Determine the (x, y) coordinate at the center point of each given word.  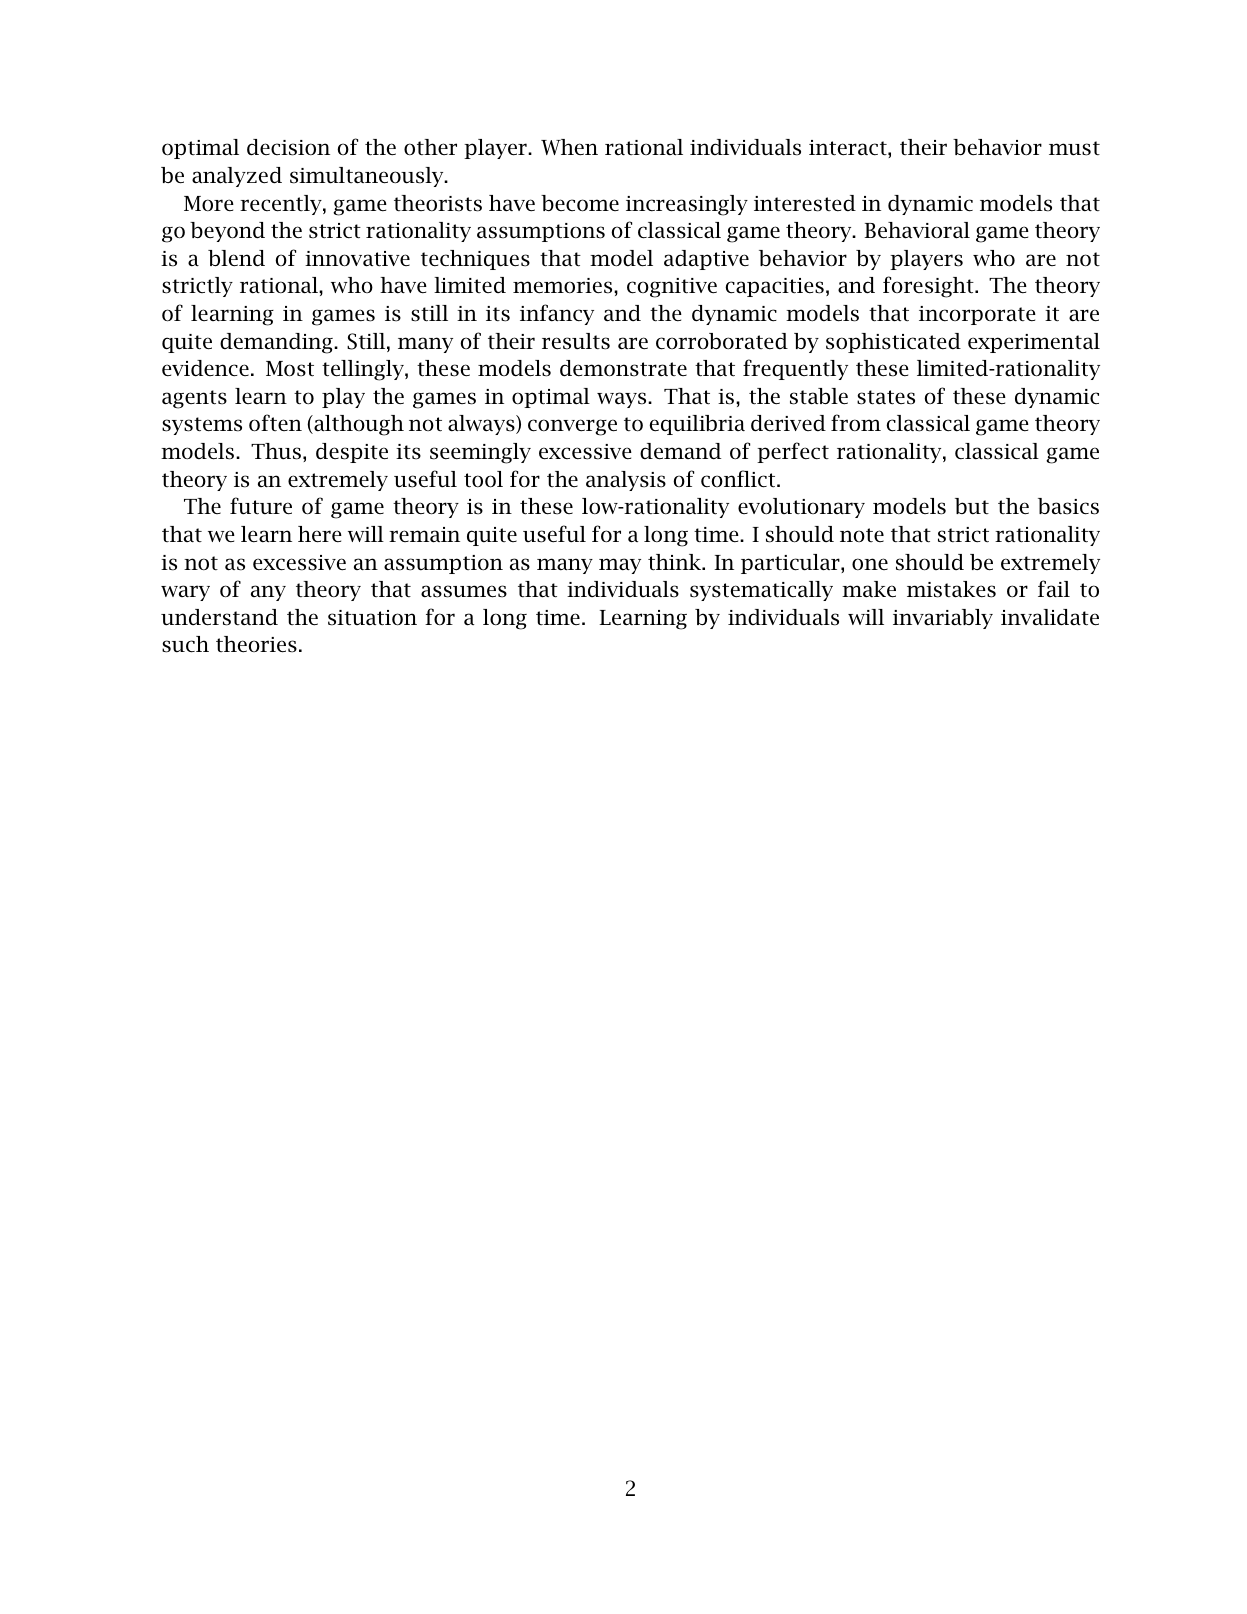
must (1074, 148)
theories (256, 644)
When (569, 147)
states (886, 397)
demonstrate (623, 368)
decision (288, 147)
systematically (761, 591)
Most (290, 369)
